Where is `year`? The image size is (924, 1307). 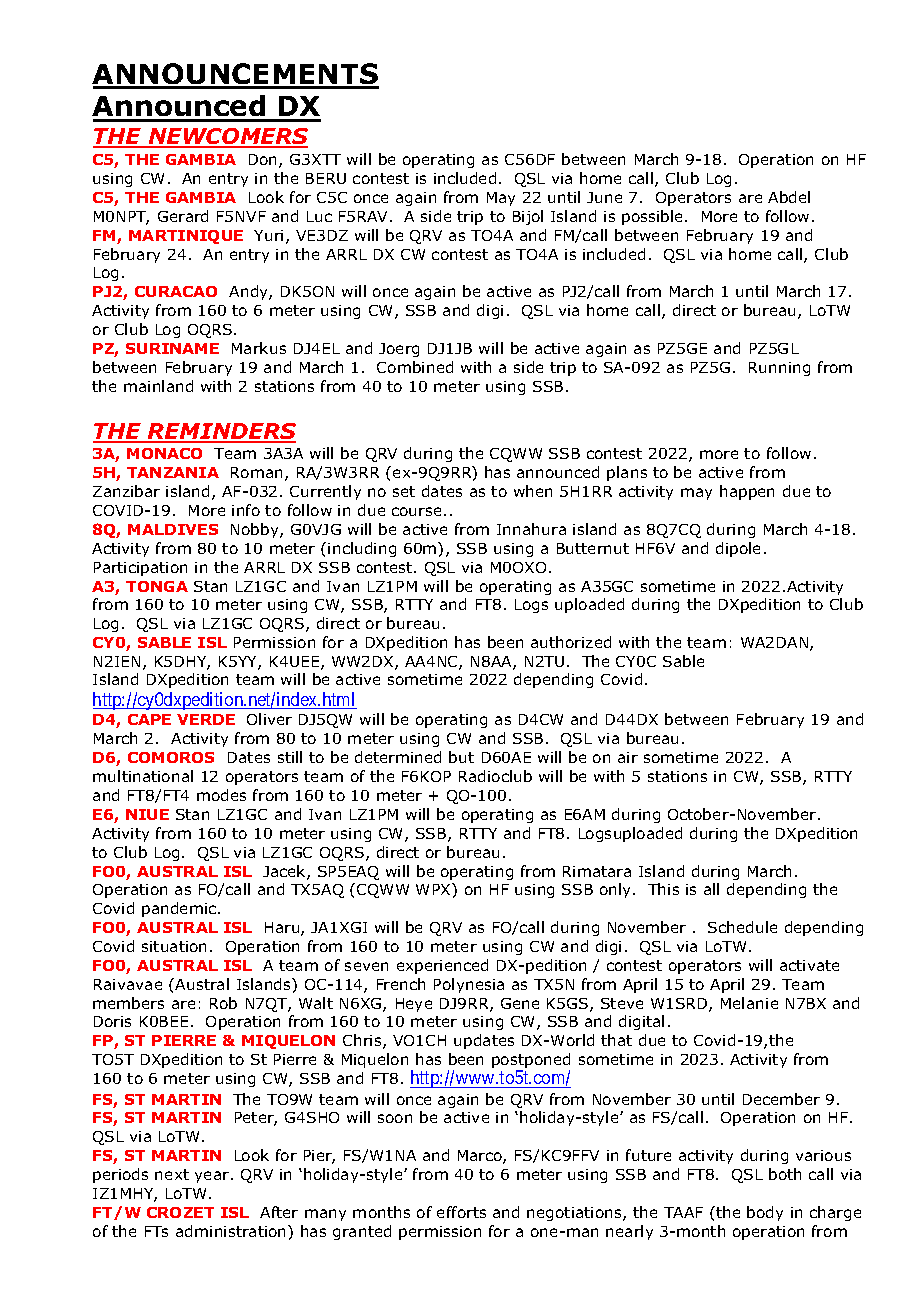 year is located at coordinates (213, 1177).
